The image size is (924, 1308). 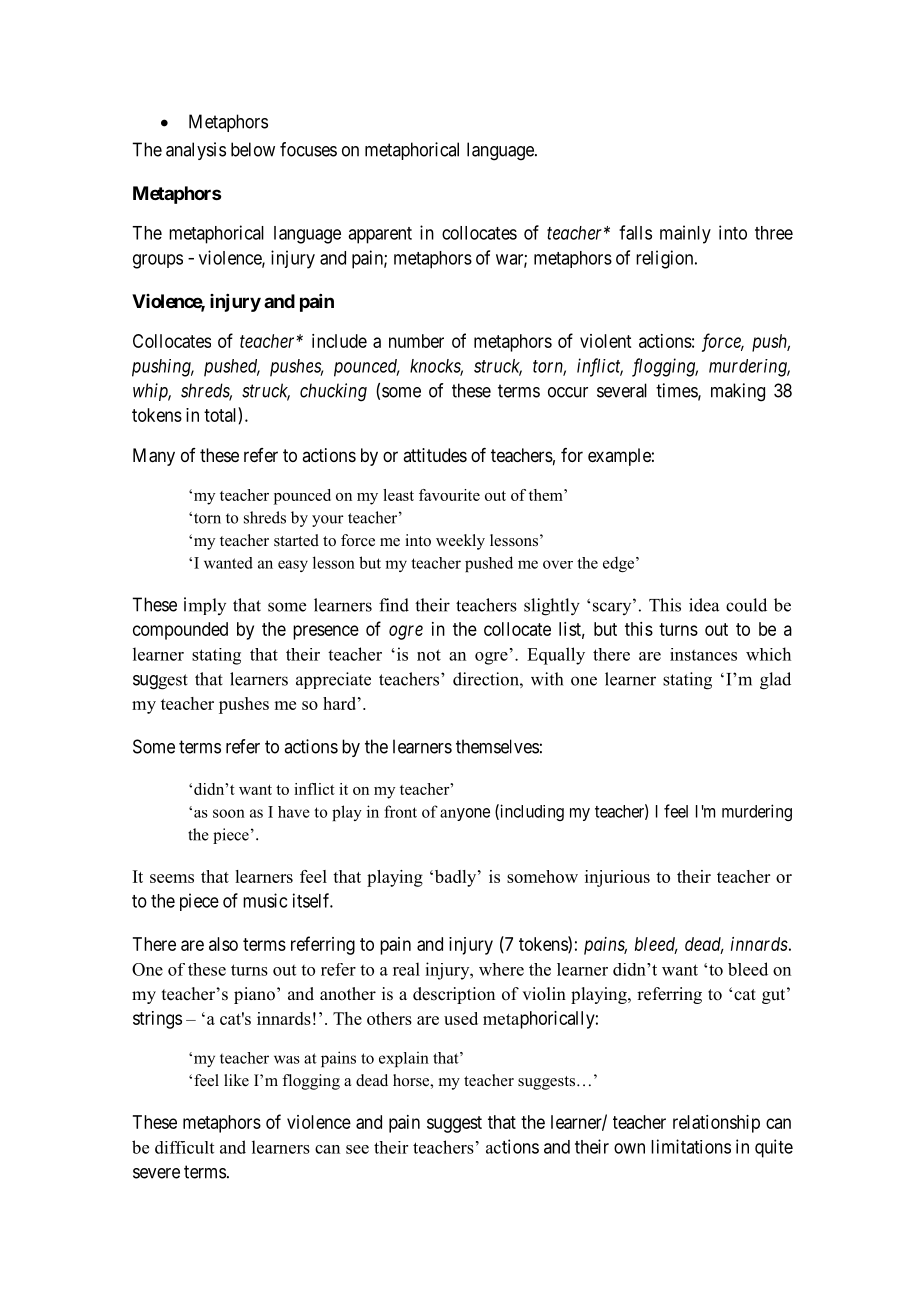 What do you see at coordinates (380, 235) in the screenshot?
I see `apparent` at bounding box center [380, 235].
